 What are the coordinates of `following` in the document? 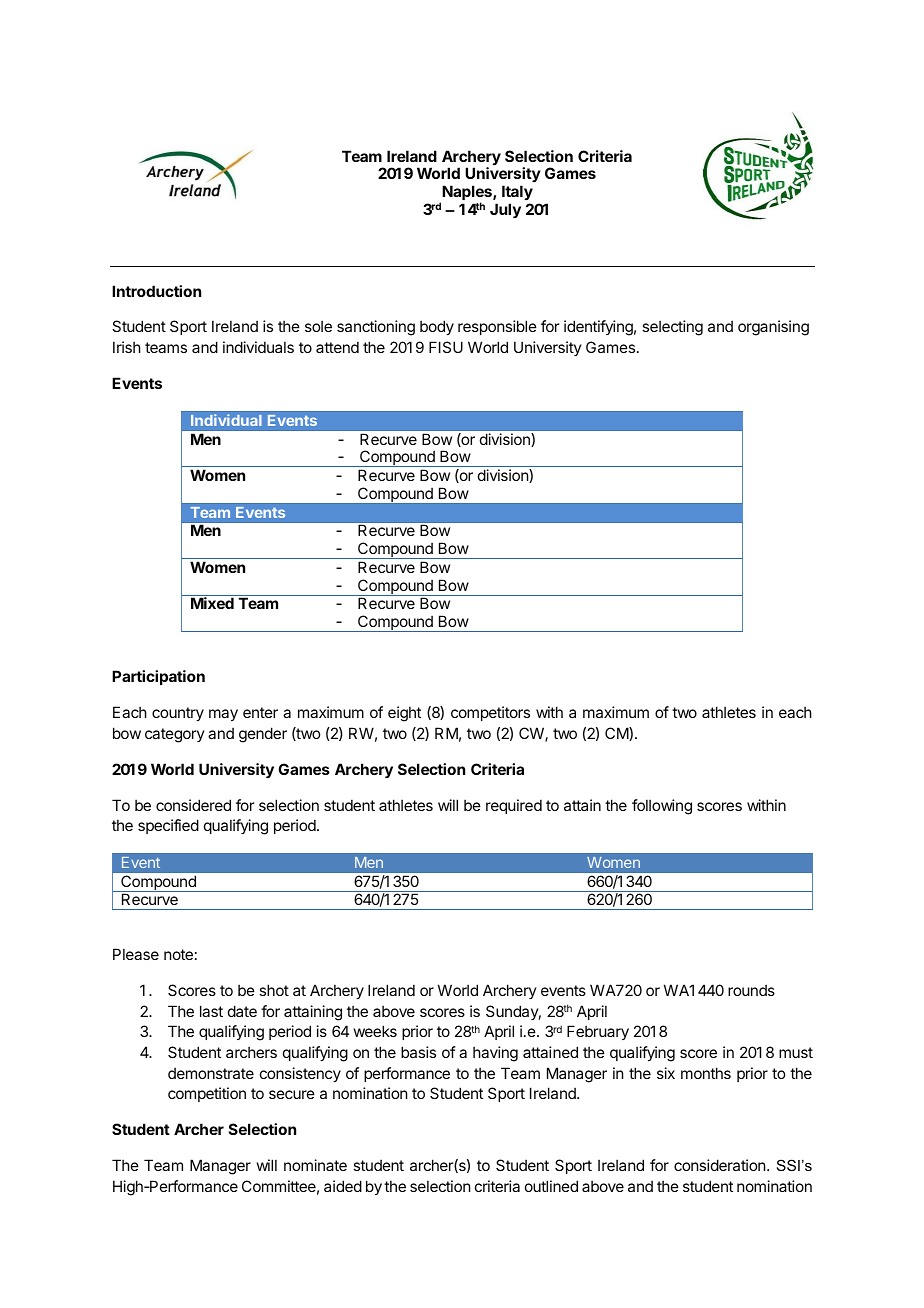 It's located at (662, 807).
